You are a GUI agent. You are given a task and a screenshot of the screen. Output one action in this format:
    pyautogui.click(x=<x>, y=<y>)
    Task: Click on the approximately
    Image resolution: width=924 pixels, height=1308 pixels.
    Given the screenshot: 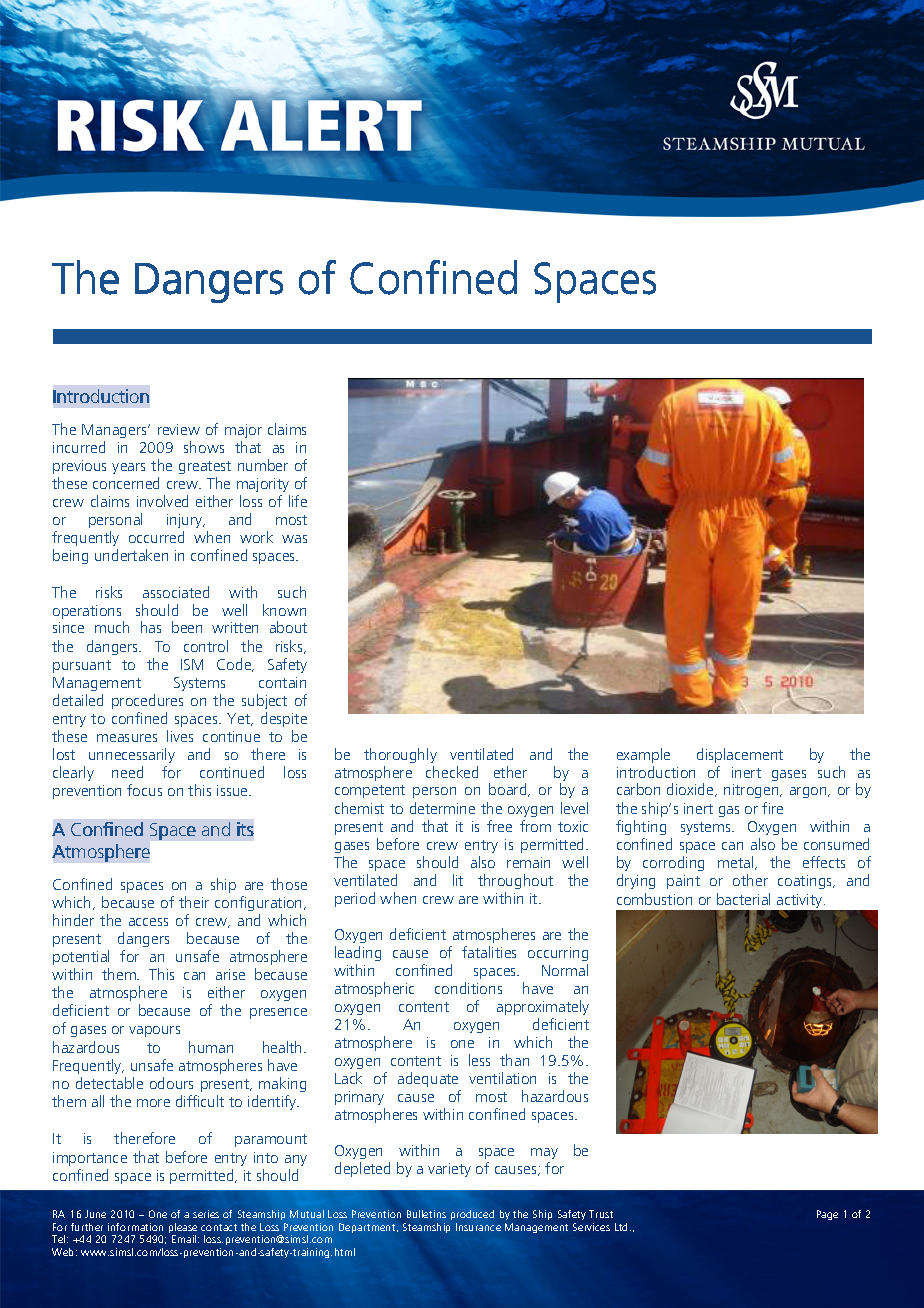 What is the action you would take?
    pyautogui.click(x=543, y=1007)
